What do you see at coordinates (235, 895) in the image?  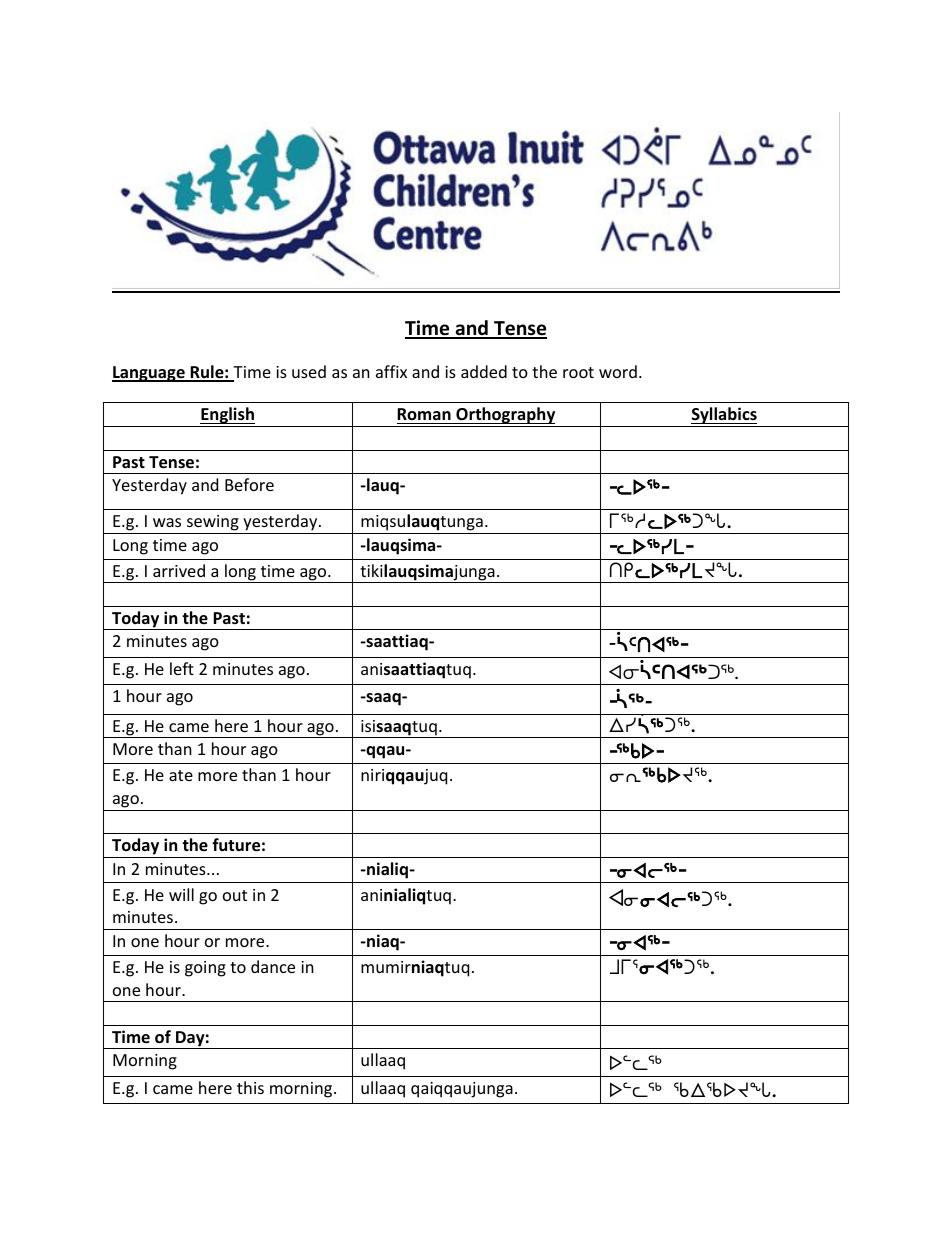 I see `out` at bounding box center [235, 895].
